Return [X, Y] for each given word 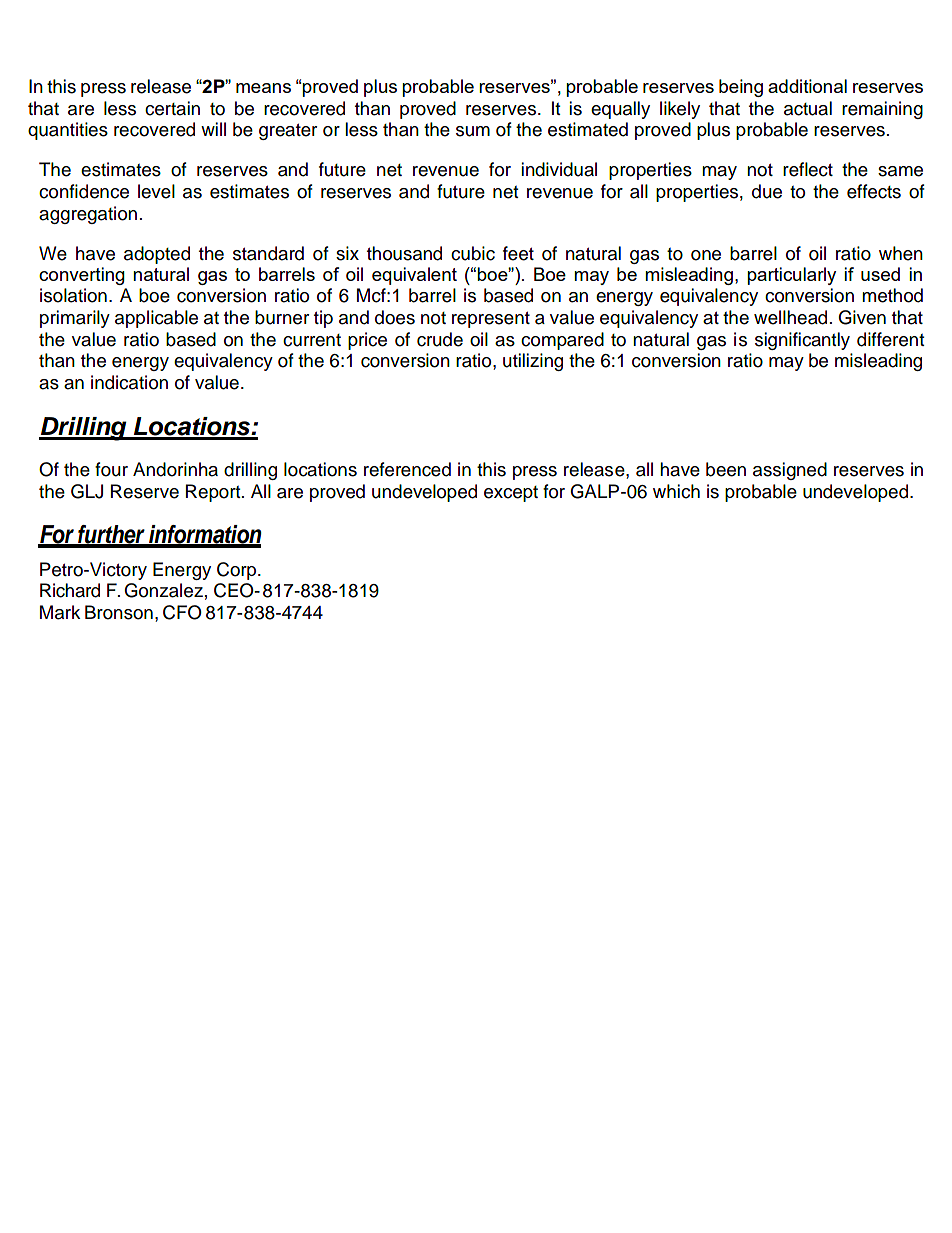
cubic [473, 253]
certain [172, 108]
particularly [791, 276]
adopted [157, 255]
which [676, 491]
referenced [407, 469]
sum [473, 131]
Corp [238, 571]
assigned [790, 471]
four [111, 469]
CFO [182, 612]
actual [808, 108]
